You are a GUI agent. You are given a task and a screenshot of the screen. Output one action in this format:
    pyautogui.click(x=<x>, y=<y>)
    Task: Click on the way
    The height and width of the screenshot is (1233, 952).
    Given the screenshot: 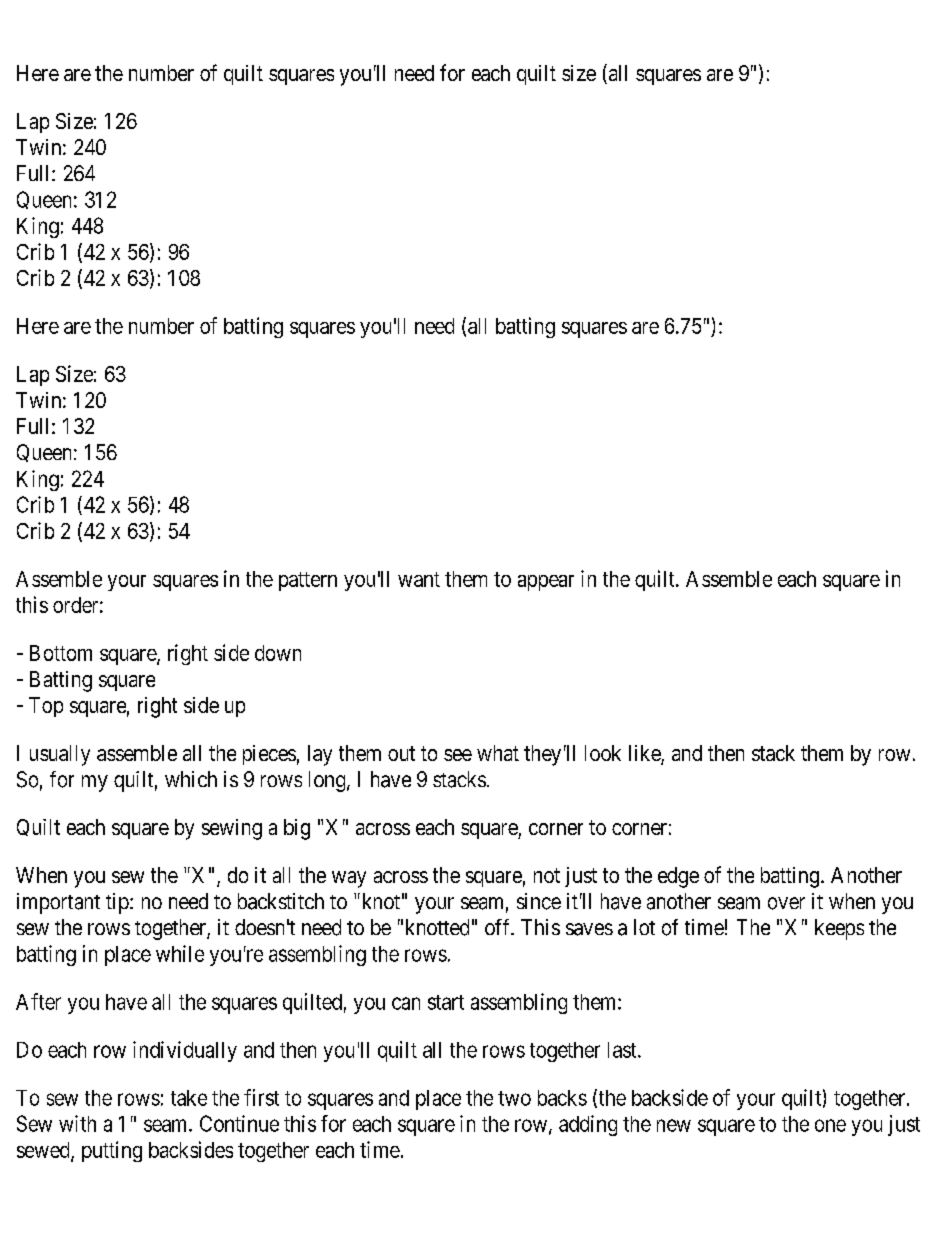 What is the action you would take?
    pyautogui.click(x=349, y=879)
